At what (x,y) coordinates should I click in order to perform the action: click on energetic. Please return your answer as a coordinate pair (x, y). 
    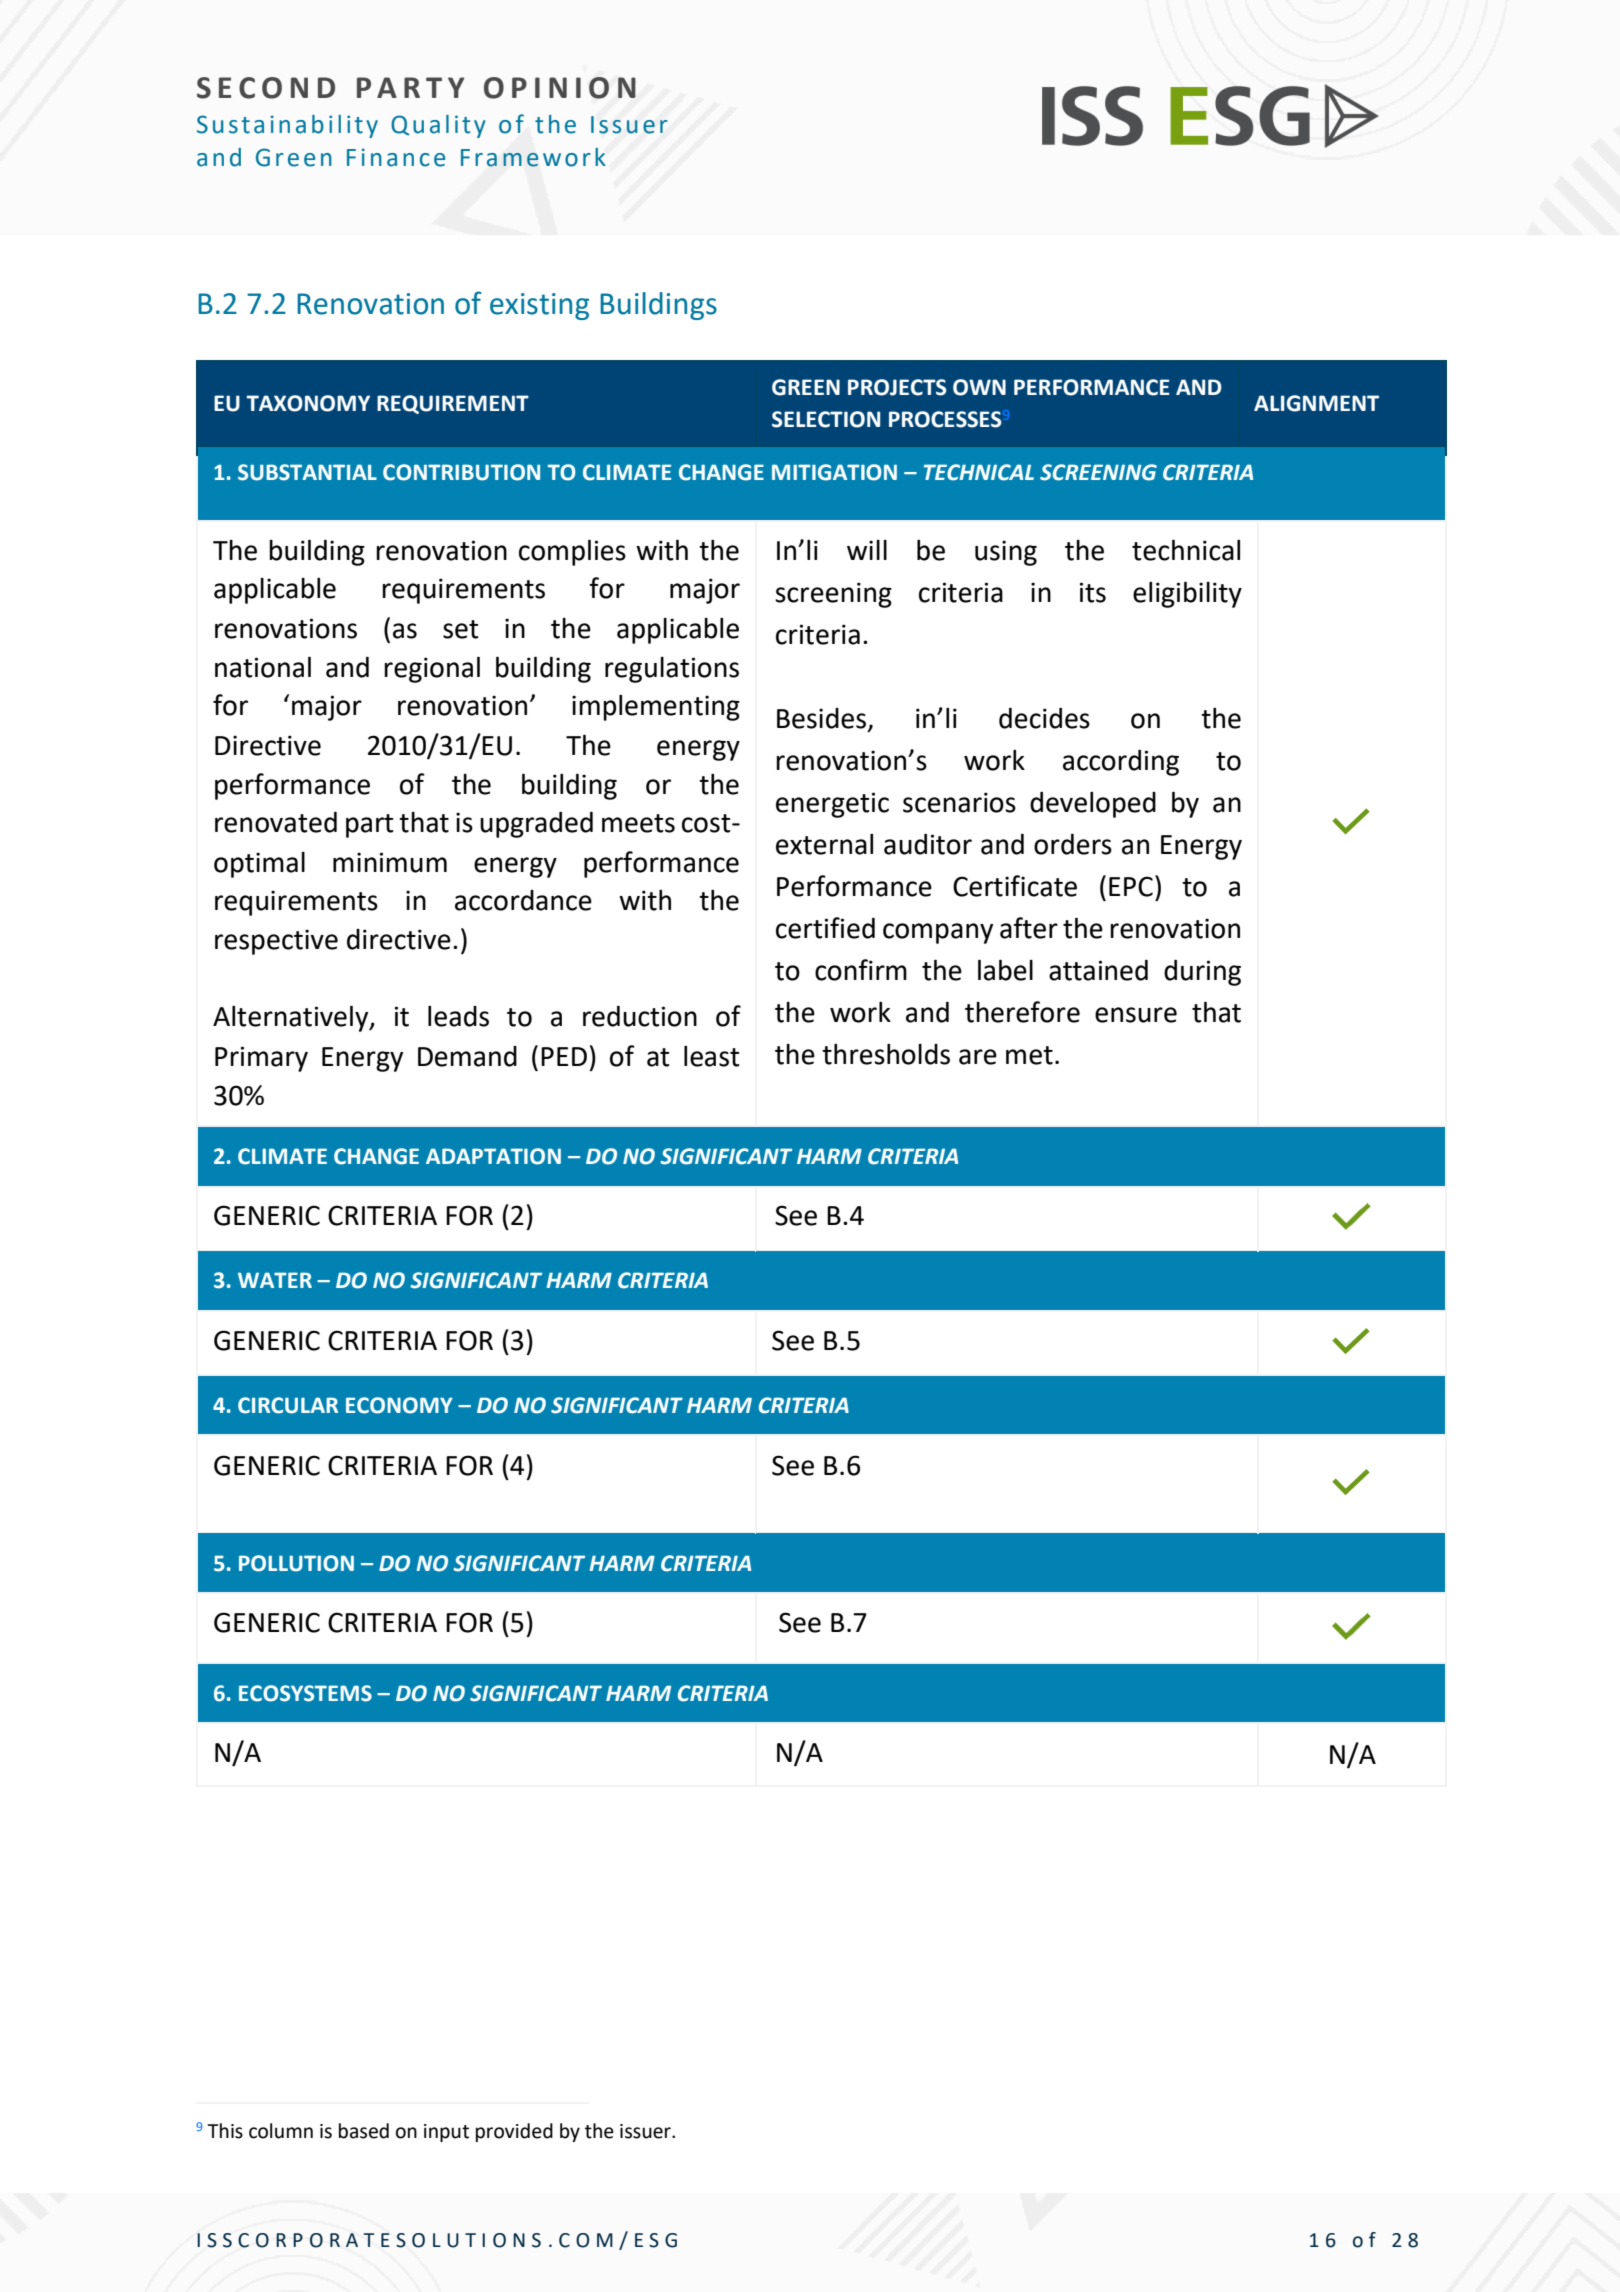
    Looking at the image, I should click on (832, 805).
